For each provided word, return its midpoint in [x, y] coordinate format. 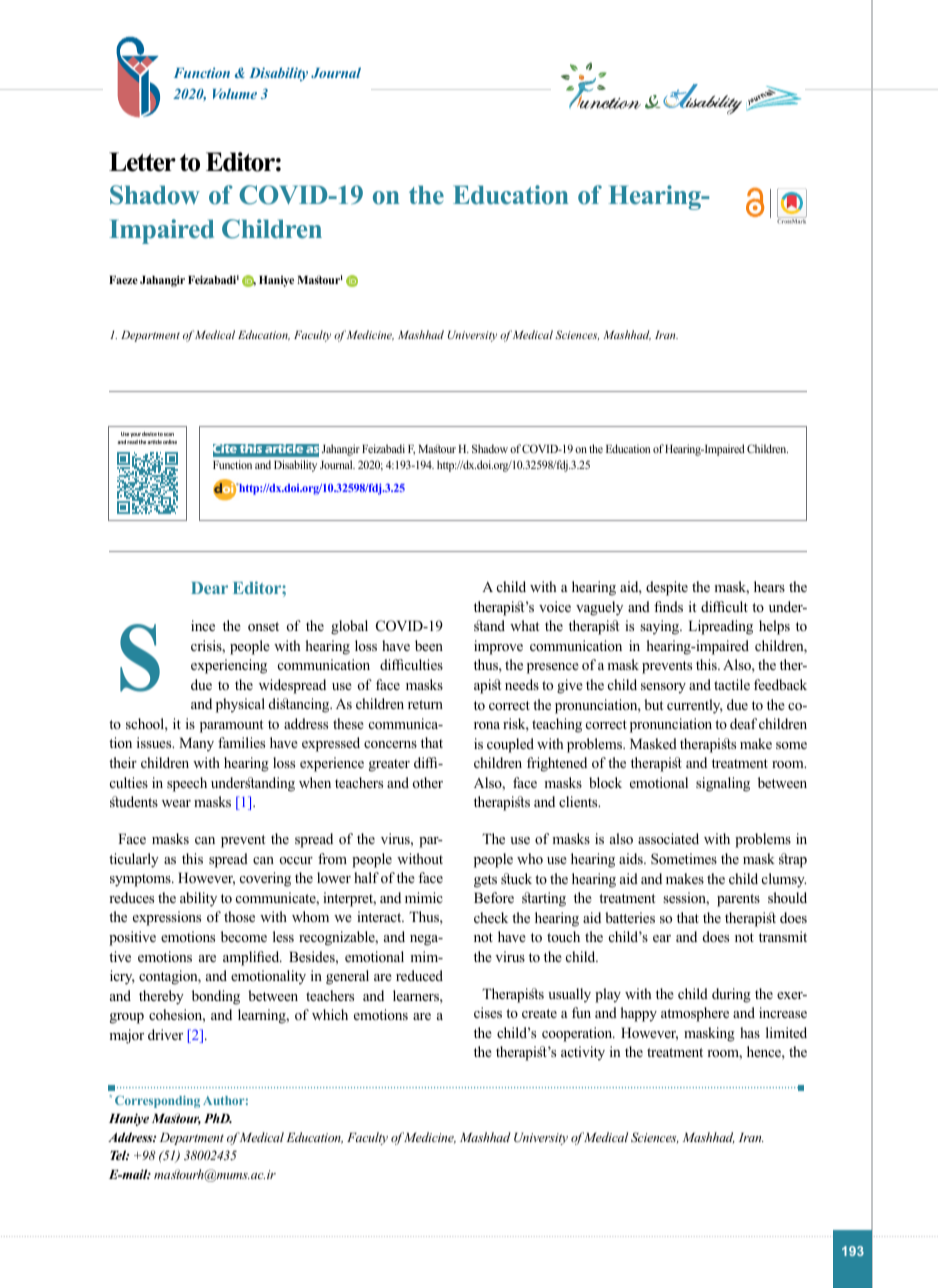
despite [667, 588]
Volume [235, 93]
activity [583, 1053]
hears [769, 586]
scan [169, 434]
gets [485, 881]
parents [738, 900]
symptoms [141, 880]
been [429, 645]
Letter [142, 162]
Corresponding [157, 1101]
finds [668, 606]
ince [203, 625]
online [170, 442]
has [750, 1032]
